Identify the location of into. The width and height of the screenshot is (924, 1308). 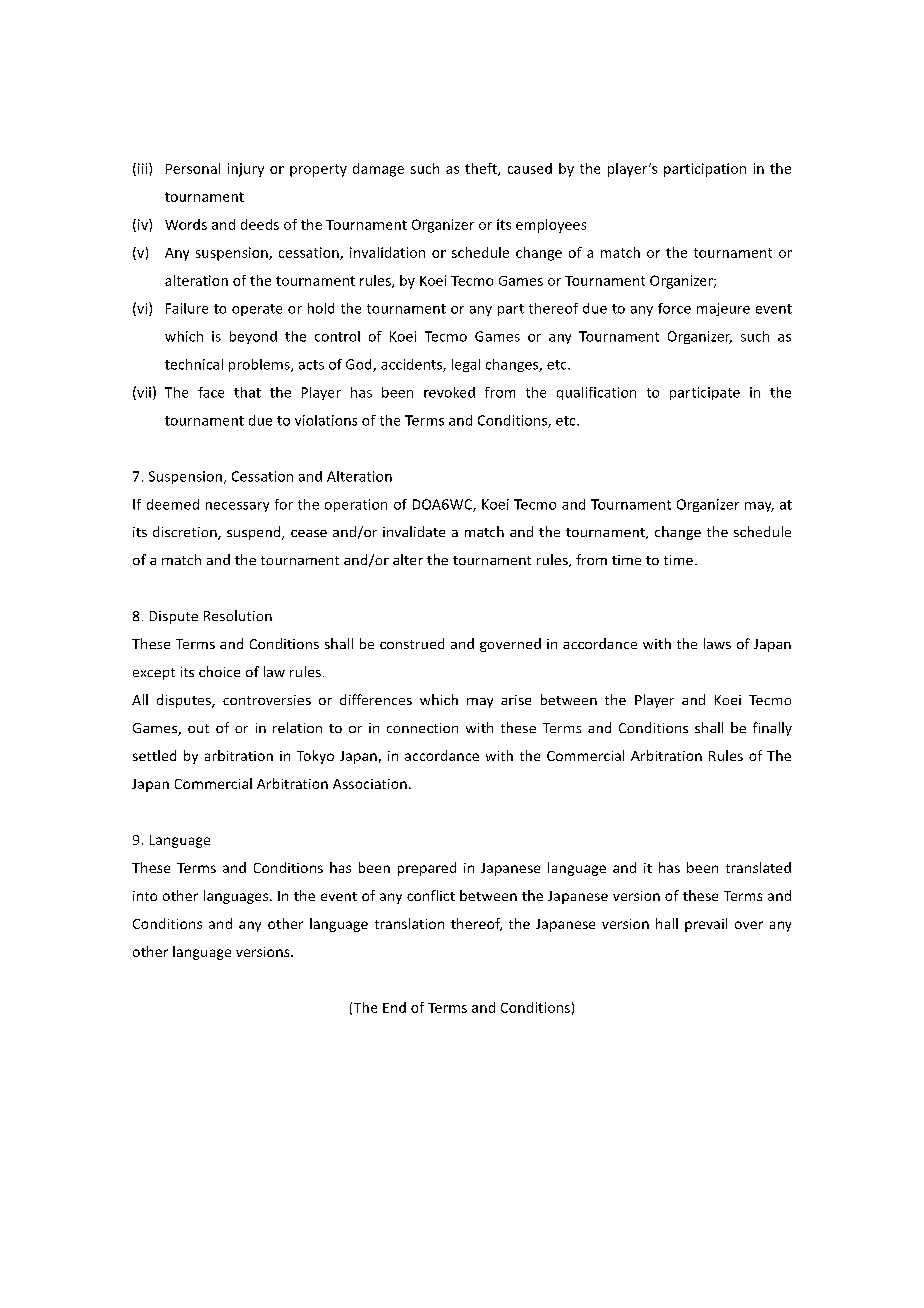
(145, 896).
